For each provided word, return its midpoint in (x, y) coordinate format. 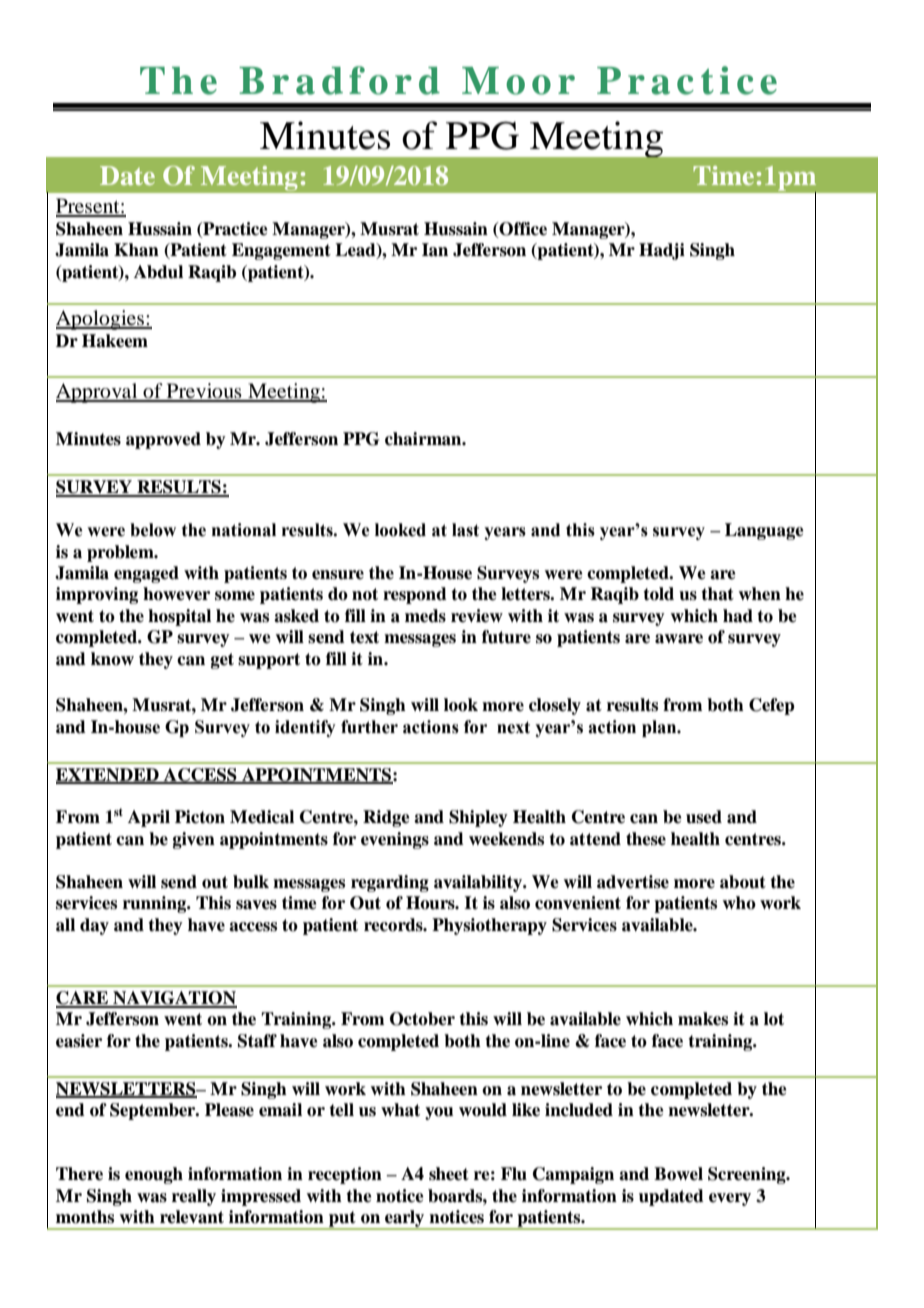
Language (764, 531)
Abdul (158, 272)
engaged (146, 574)
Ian (435, 250)
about (743, 882)
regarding (390, 883)
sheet (449, 1174)
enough (154, 1175)
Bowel (678, 1174)
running (156, 904)
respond (415, 595)
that (717, 594)
